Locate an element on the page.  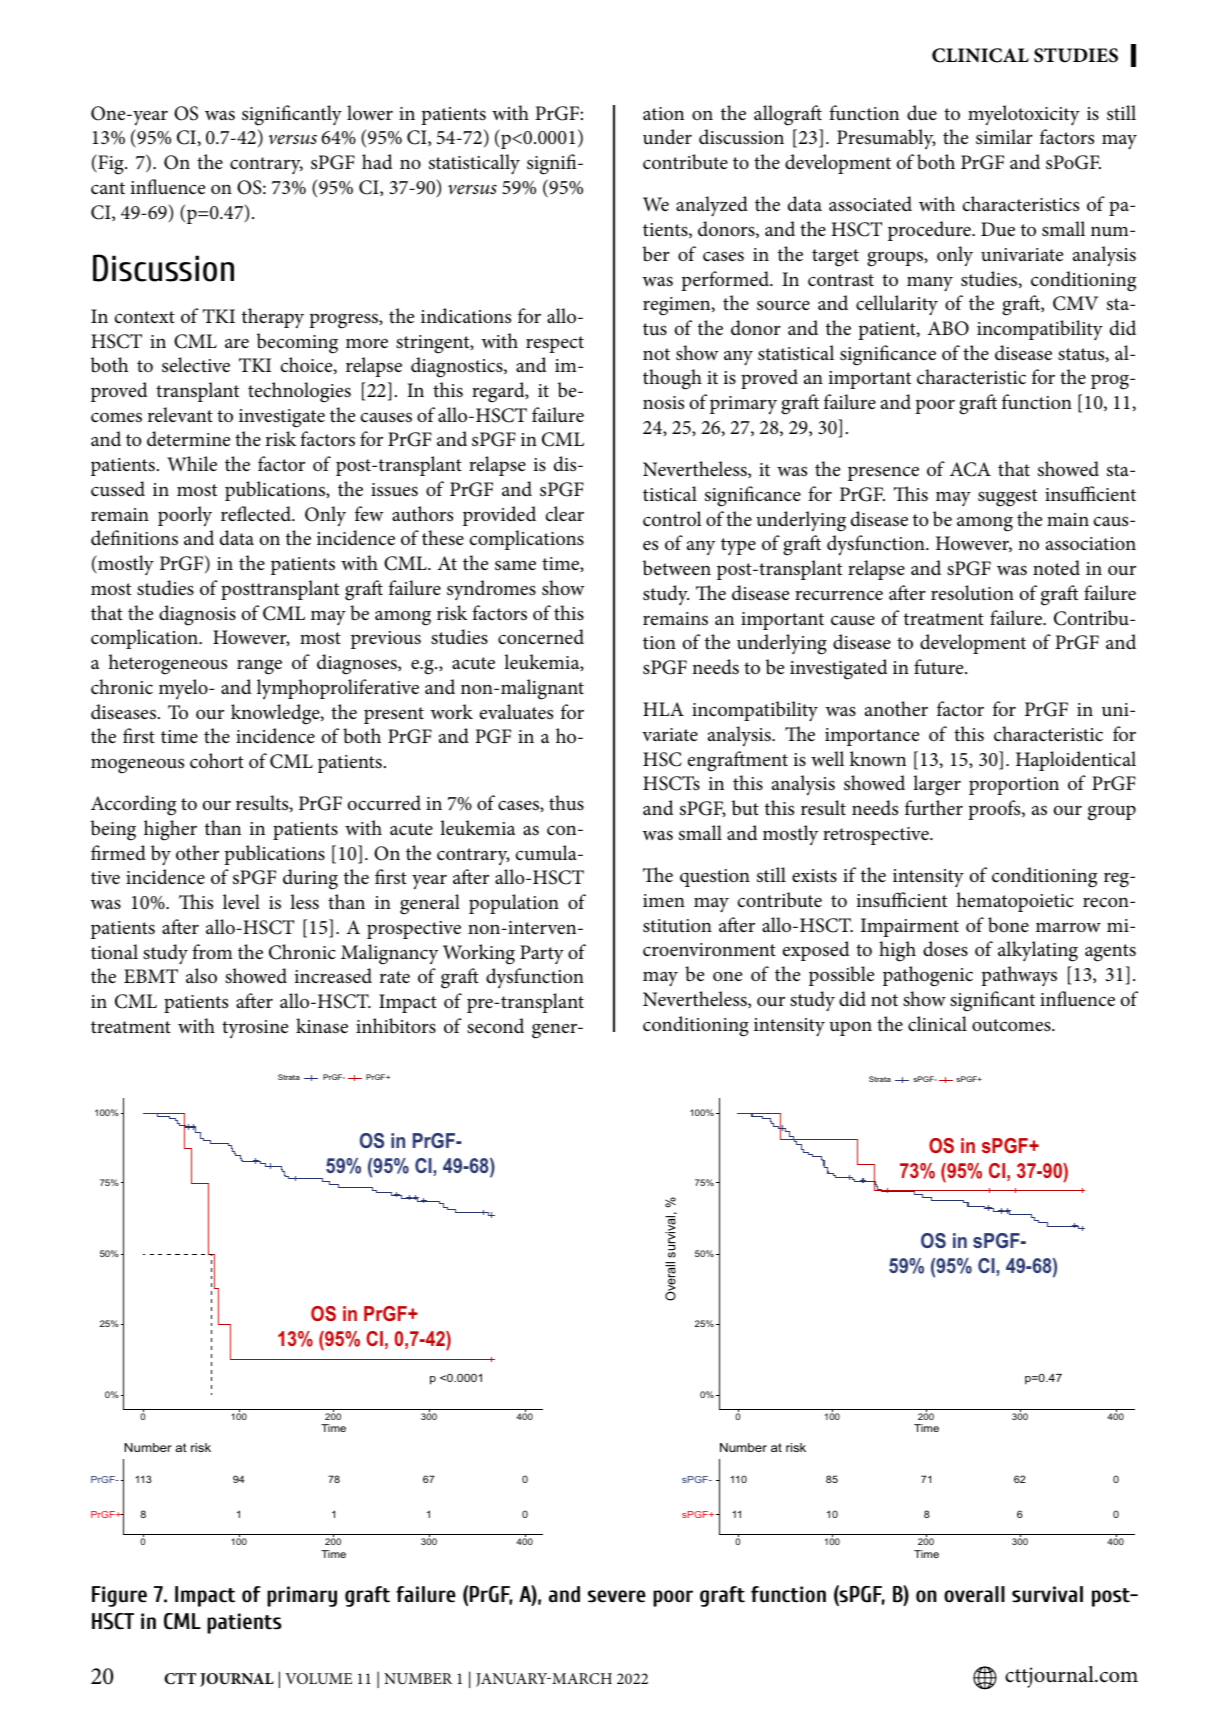
VOLUME is located at coordinates (318, 1678).
